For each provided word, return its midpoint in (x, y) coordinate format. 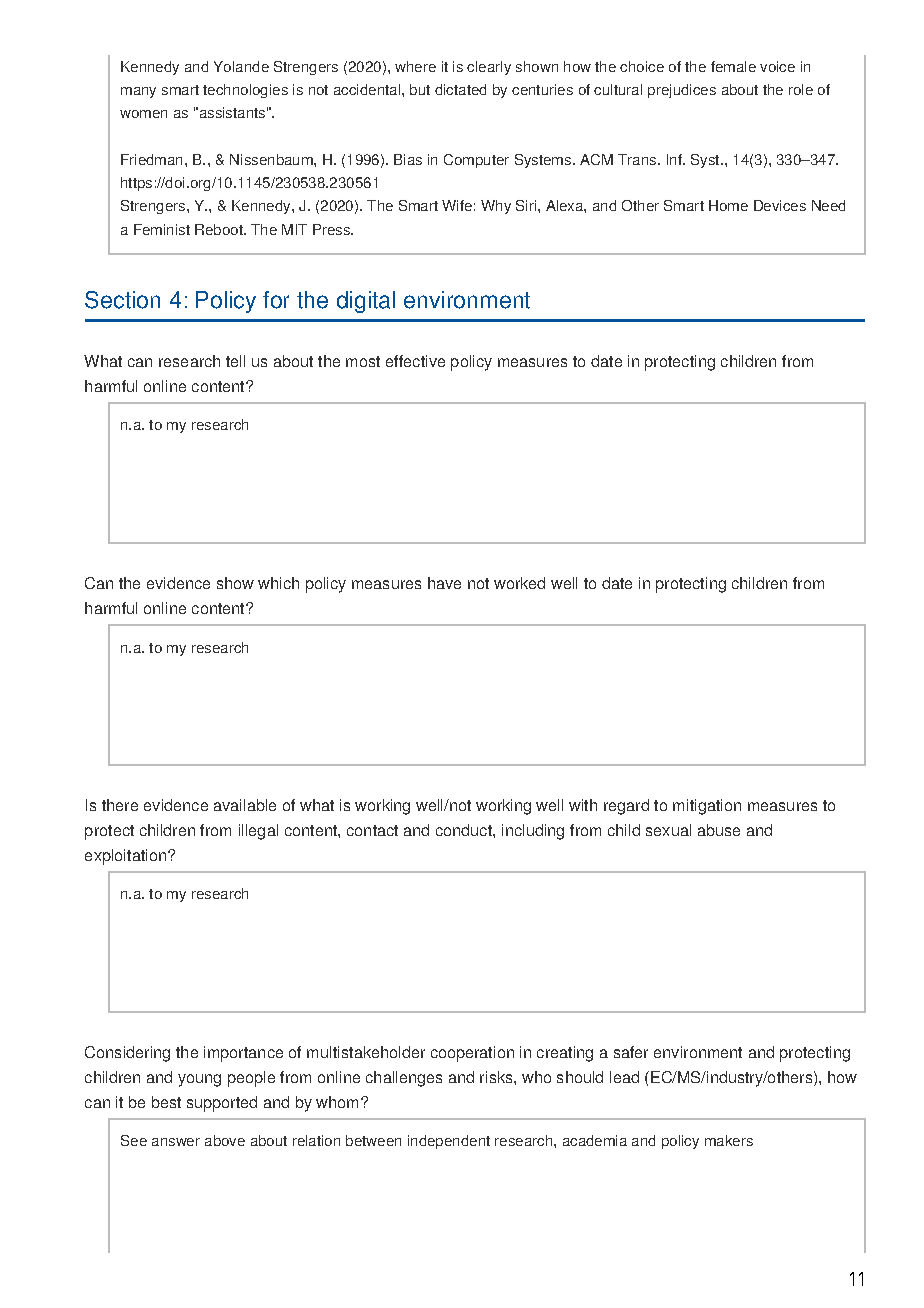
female (733, 66)
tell (235, 361)
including (533, 832)
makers (729, 1140)
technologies (245, 91)
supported (222, 1104)
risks (497, 1077)
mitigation (707, 807)
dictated (460, 89)
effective (415, 361)
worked (519, 583)
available (245, 805)
